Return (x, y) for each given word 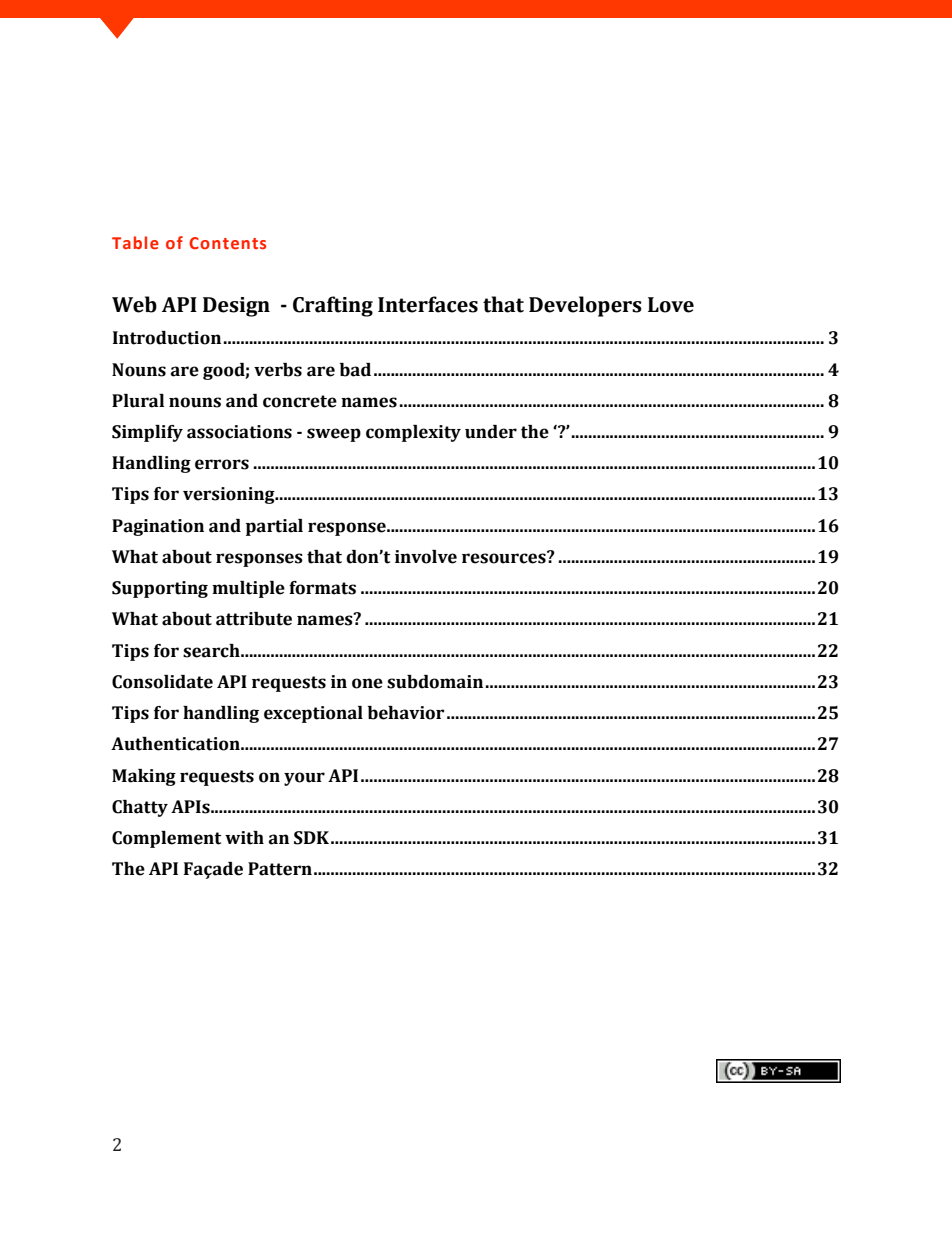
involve (426, 557)
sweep (334, 435)
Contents (227, 243)
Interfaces (428, 304)
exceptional (313, 714)
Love (671, 305)
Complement (166, 839)
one (367, 683)
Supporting (160, 589)
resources (505, 557)
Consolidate (162, 682)
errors (222, 464)
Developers (585, 306)
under (491, 432)
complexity (413, 433)
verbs (278, 370)
